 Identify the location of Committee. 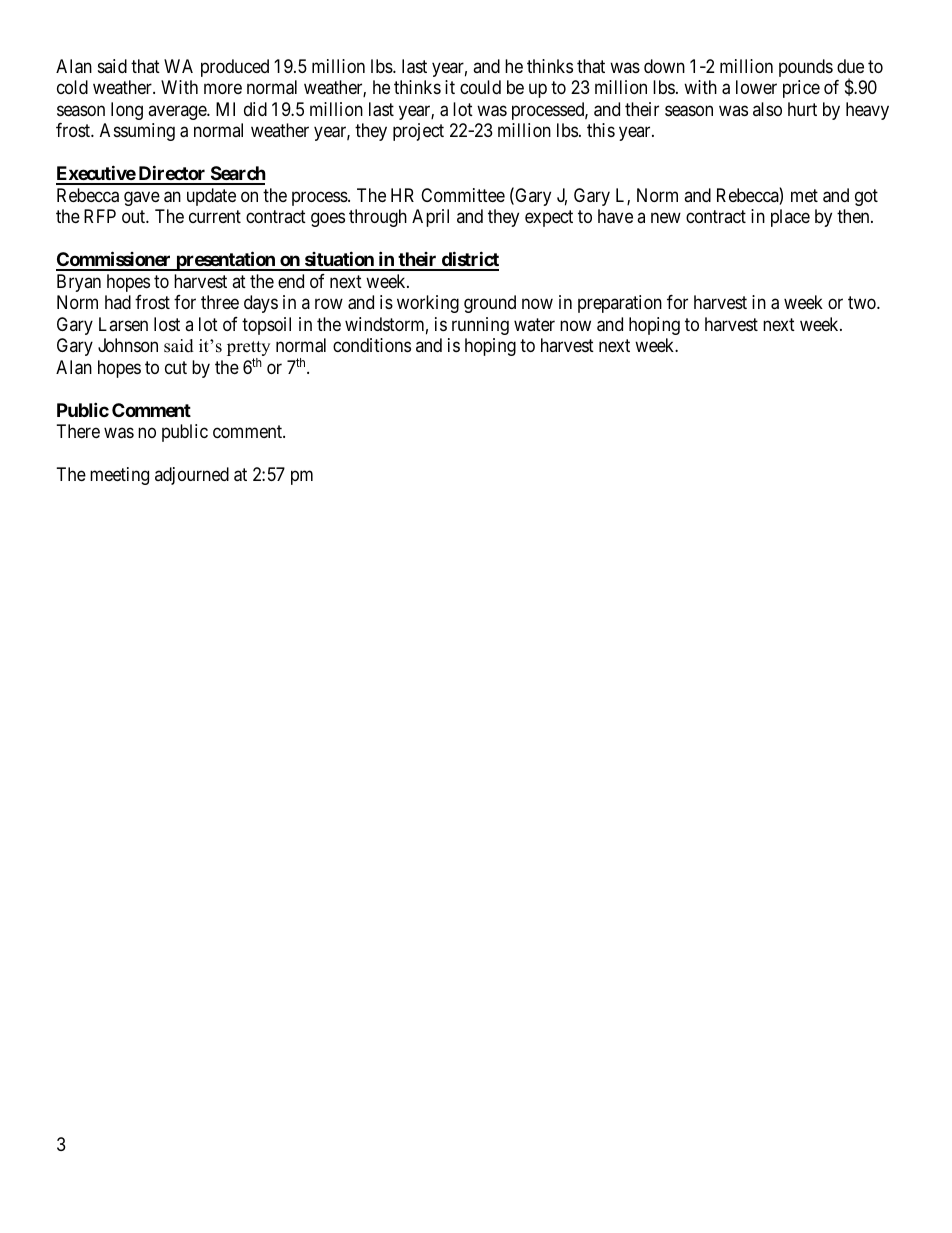
(463, 195).
